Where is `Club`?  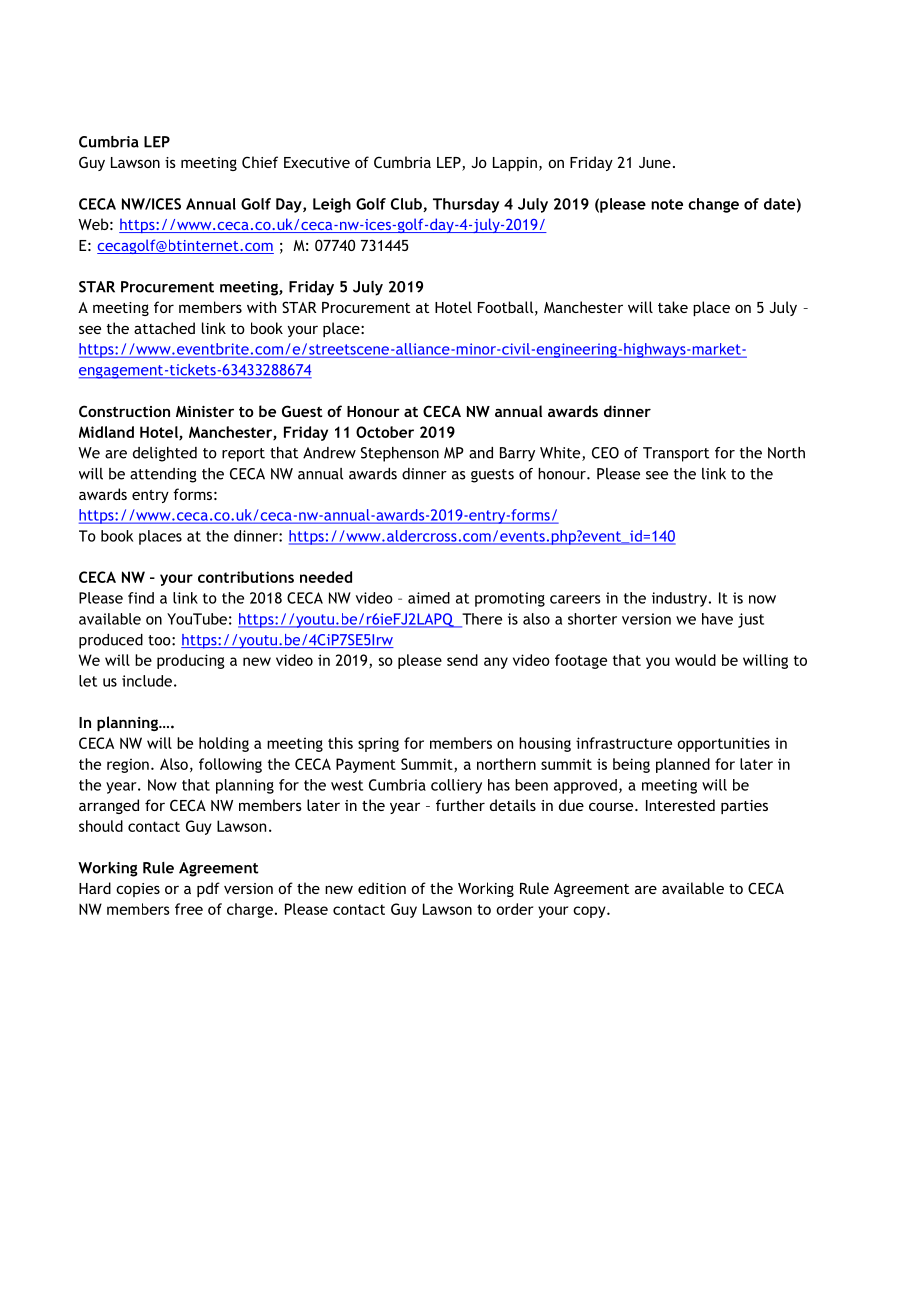
Club is located at coordinates (407, 205).
